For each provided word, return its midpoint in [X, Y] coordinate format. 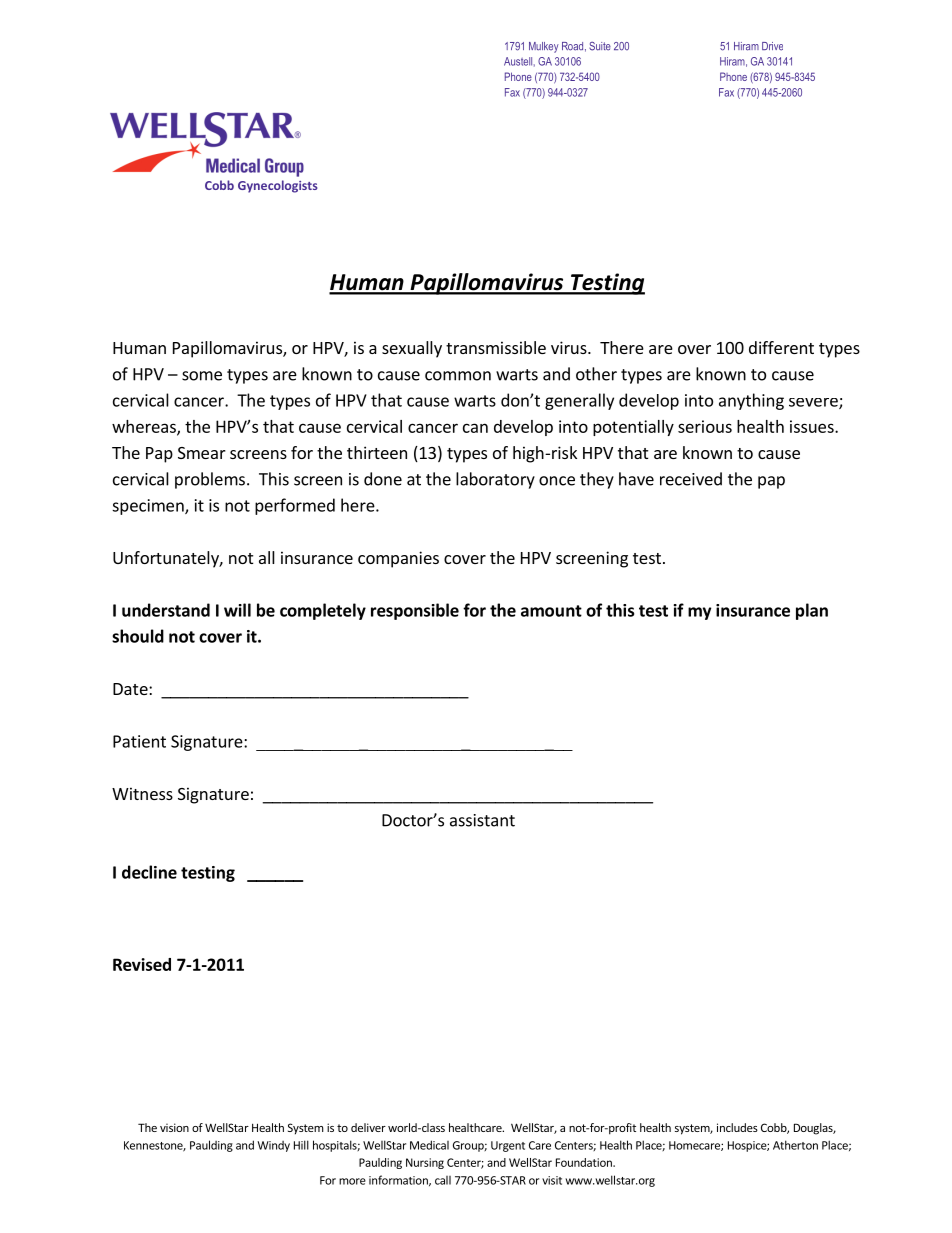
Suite [600, 46]
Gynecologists [278, 186]
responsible [415, 611]
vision [174, 1127]
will [237, 610]
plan [812, 611]
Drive [772, 46]
